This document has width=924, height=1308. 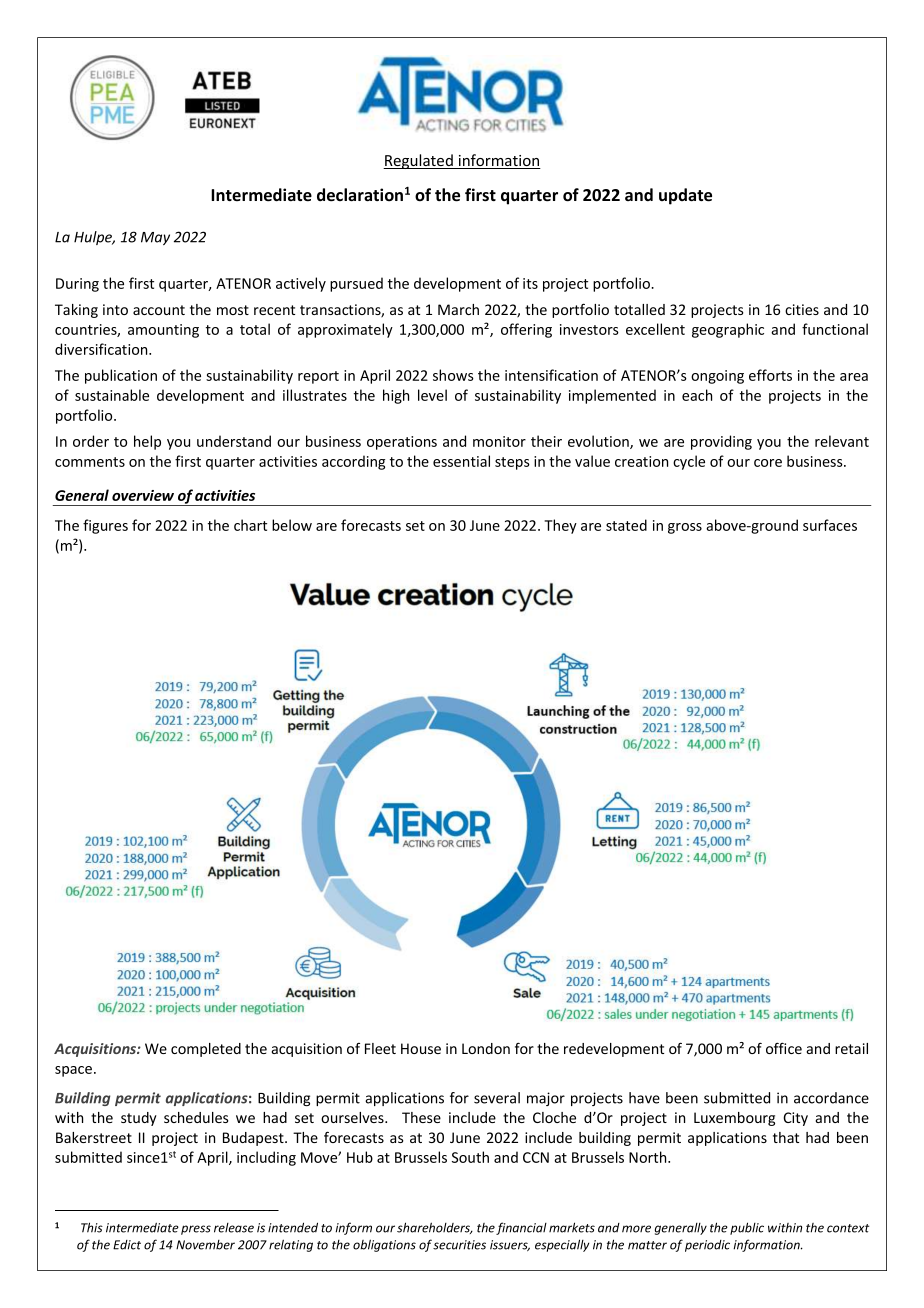 What do you see at coordinates (685, 196) in the document?
I see `update` at bounding box center [685, 196].
